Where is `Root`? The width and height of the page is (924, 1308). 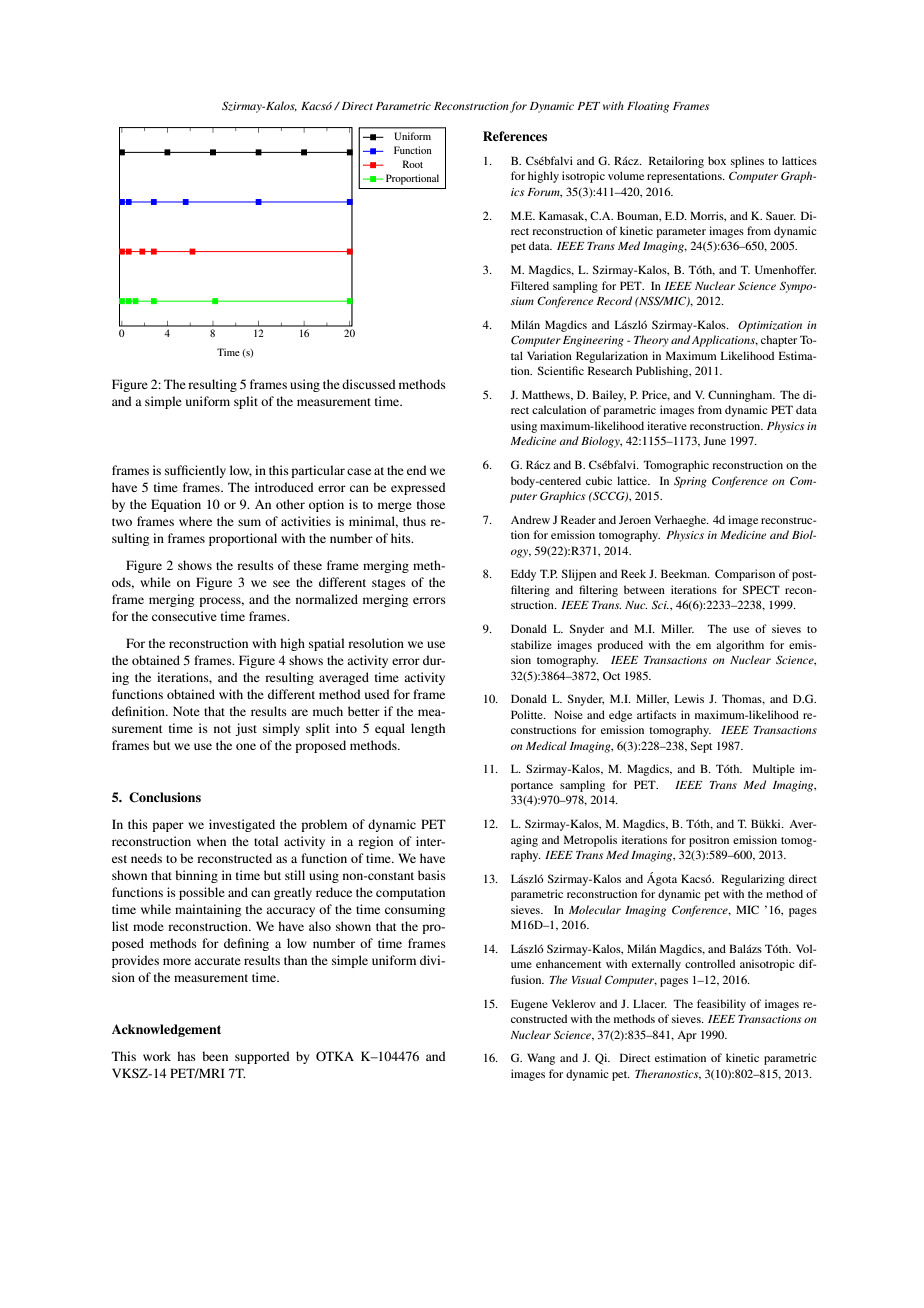
Root is located at coordinates (413, 164).
